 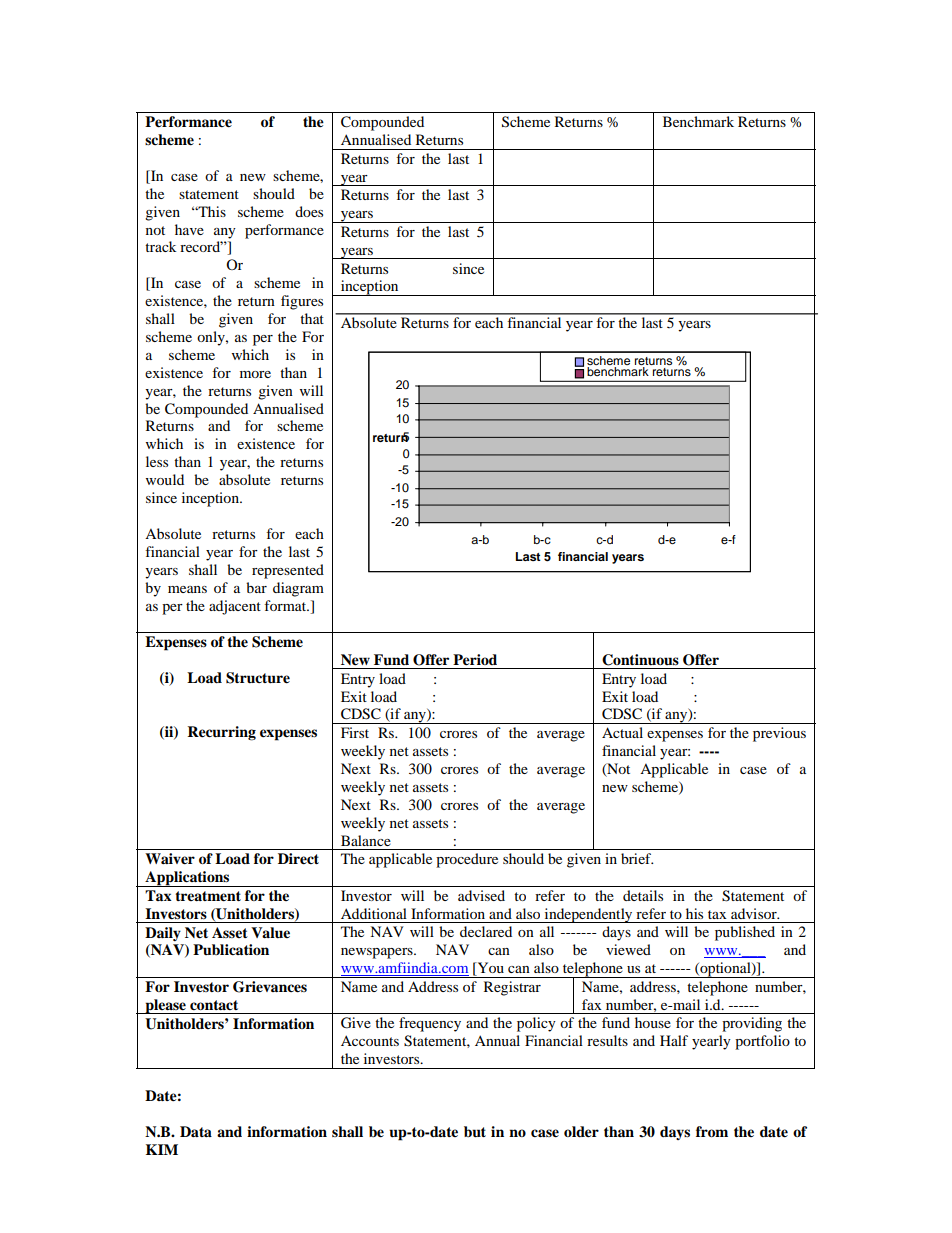 What do you see at coordinates (309, 211) in the screenshot?
I see `does` at bounding box center [309, 211].
